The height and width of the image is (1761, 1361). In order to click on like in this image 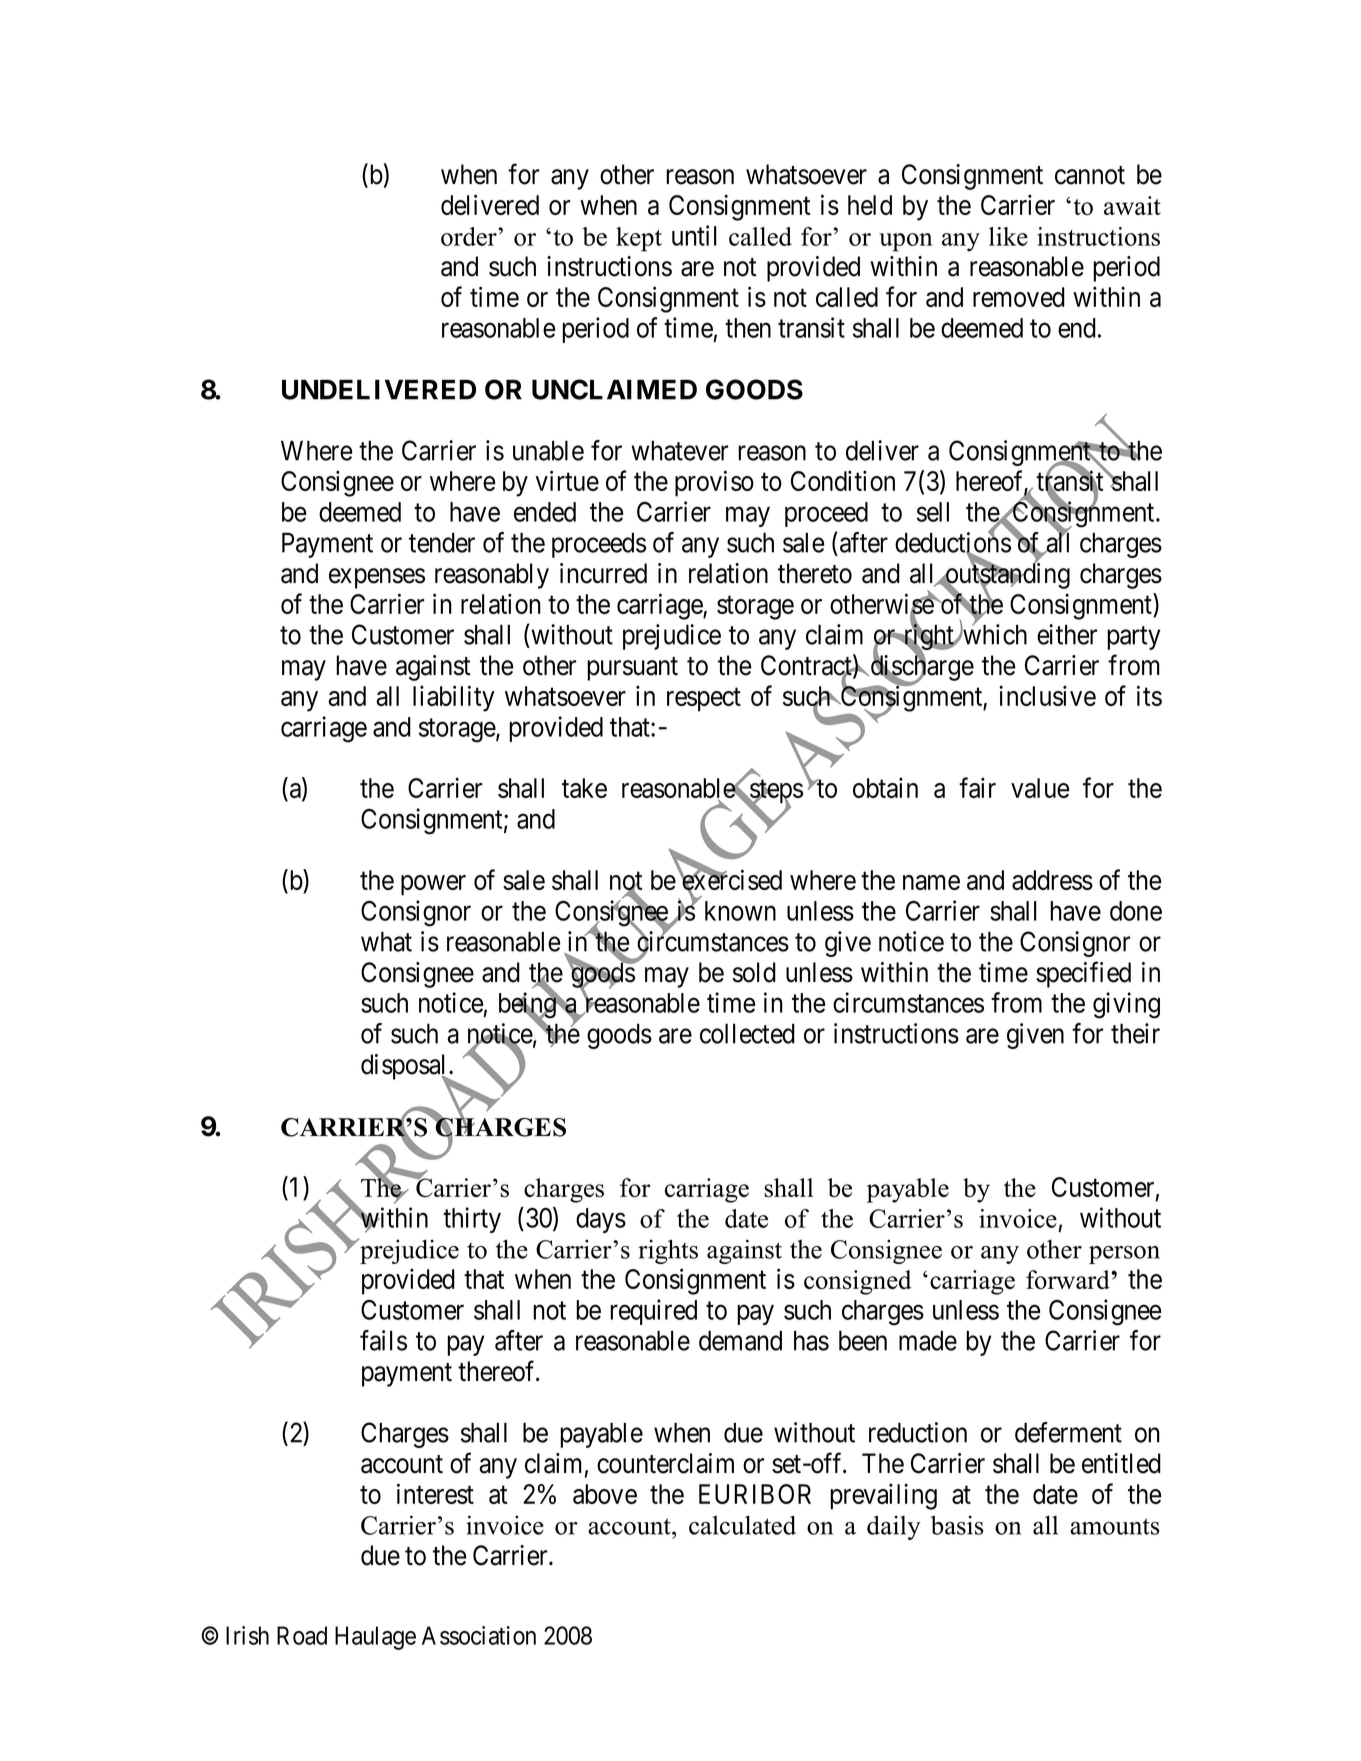, I will do `click(1008, 236)`.
